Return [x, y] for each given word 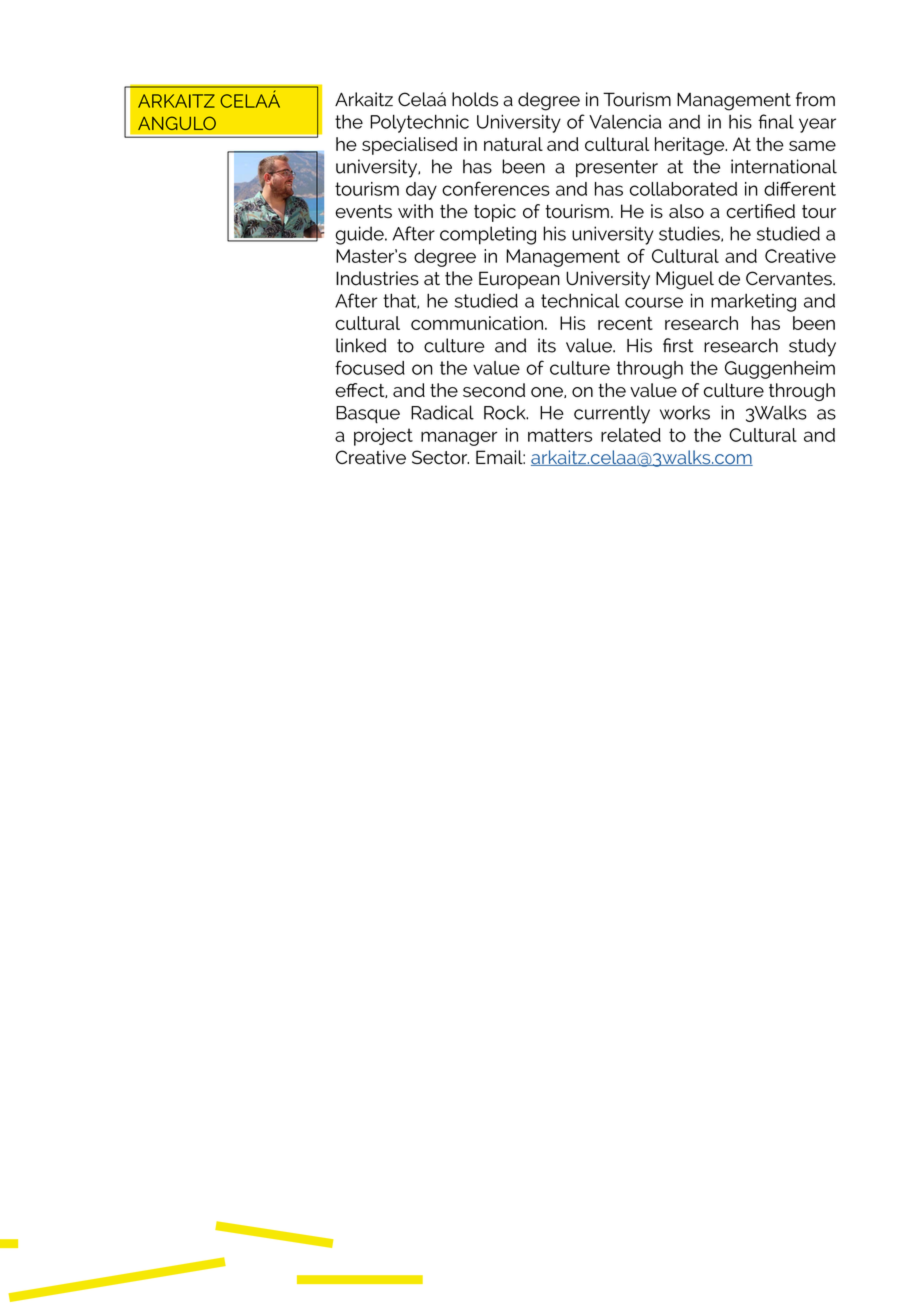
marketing [753, 303]
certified [760, 211]
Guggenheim [780, 370]
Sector [440, 457]
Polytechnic [419, 123]
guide [360, 235]
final [776, 121]
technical [580, 300]
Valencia [625, 122]
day [421, 191]
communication [477, 323]
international [784, 166]
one [548, 392]
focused [370, 367]
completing [488, 235]
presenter [617, 168]
